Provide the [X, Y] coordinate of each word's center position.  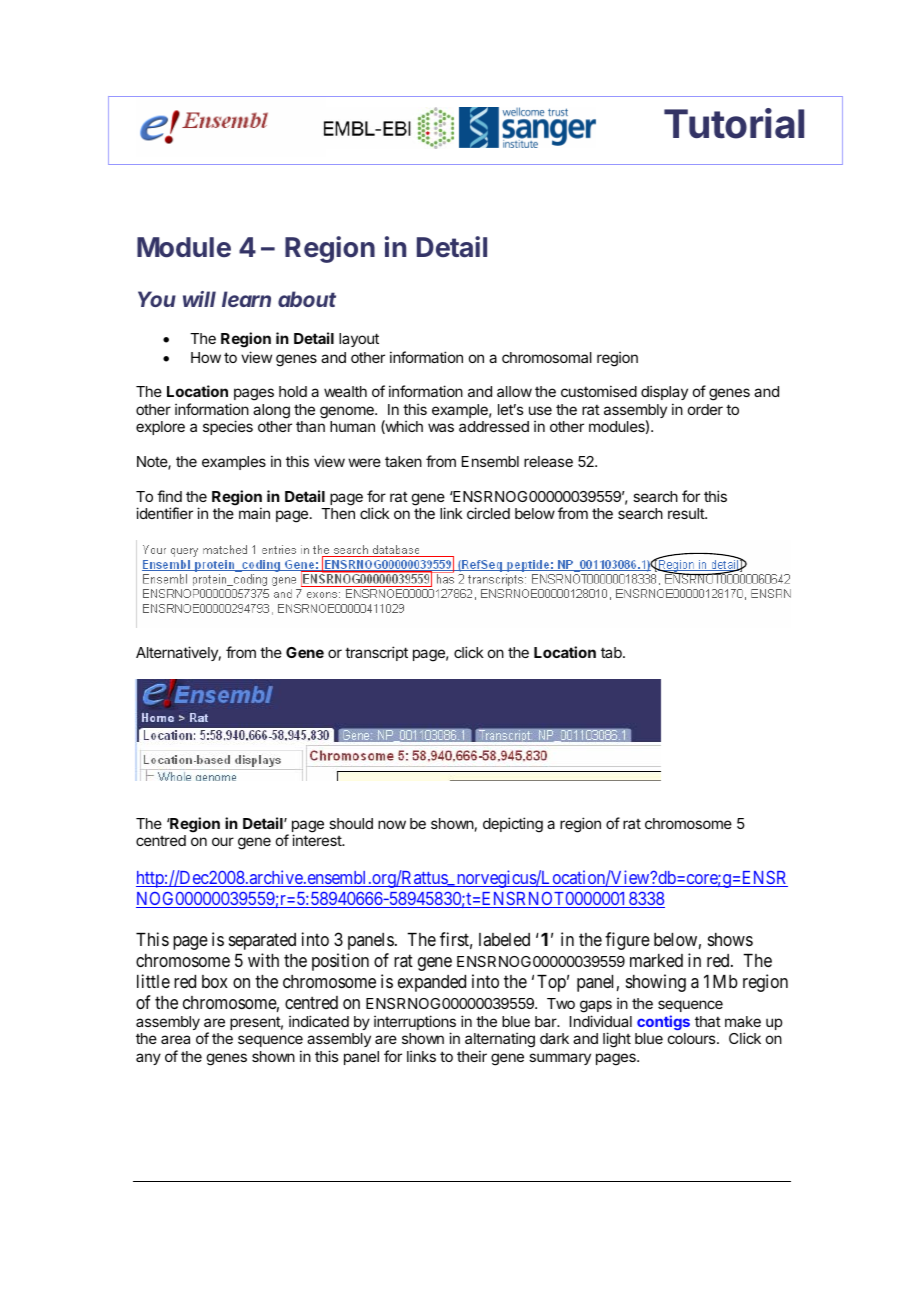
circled [488, 513]
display [664, 394]
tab [612, 652]
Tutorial [734, 123]
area [175, 1039]
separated [262, 941]
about [307, 299]
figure [627, 941]
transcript [376, 653]
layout [359, 340]
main [254, 513]
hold [293, 391]
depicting [513, 825]
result [687, 513]
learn [246, 299]
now [392, 824]
